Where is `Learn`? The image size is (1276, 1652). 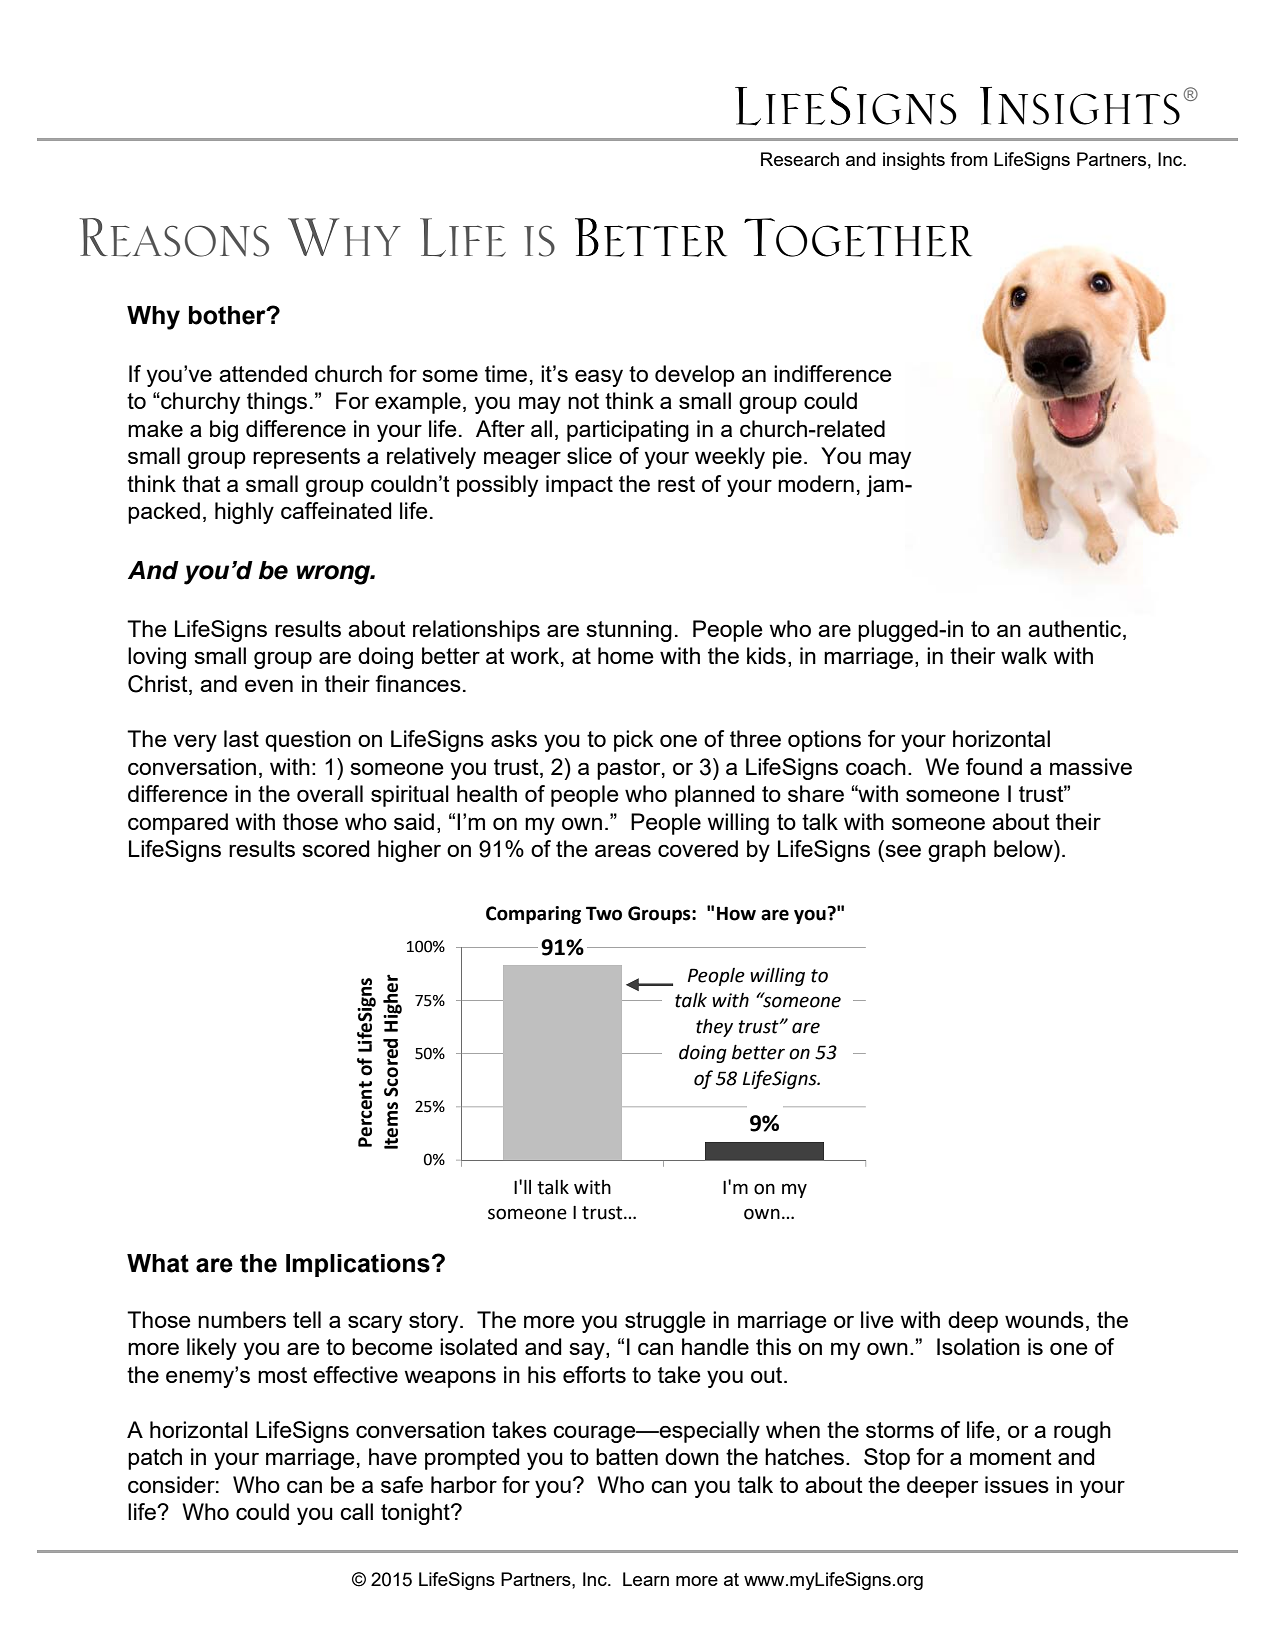
Learn is located at coordinates (646, 1579).
